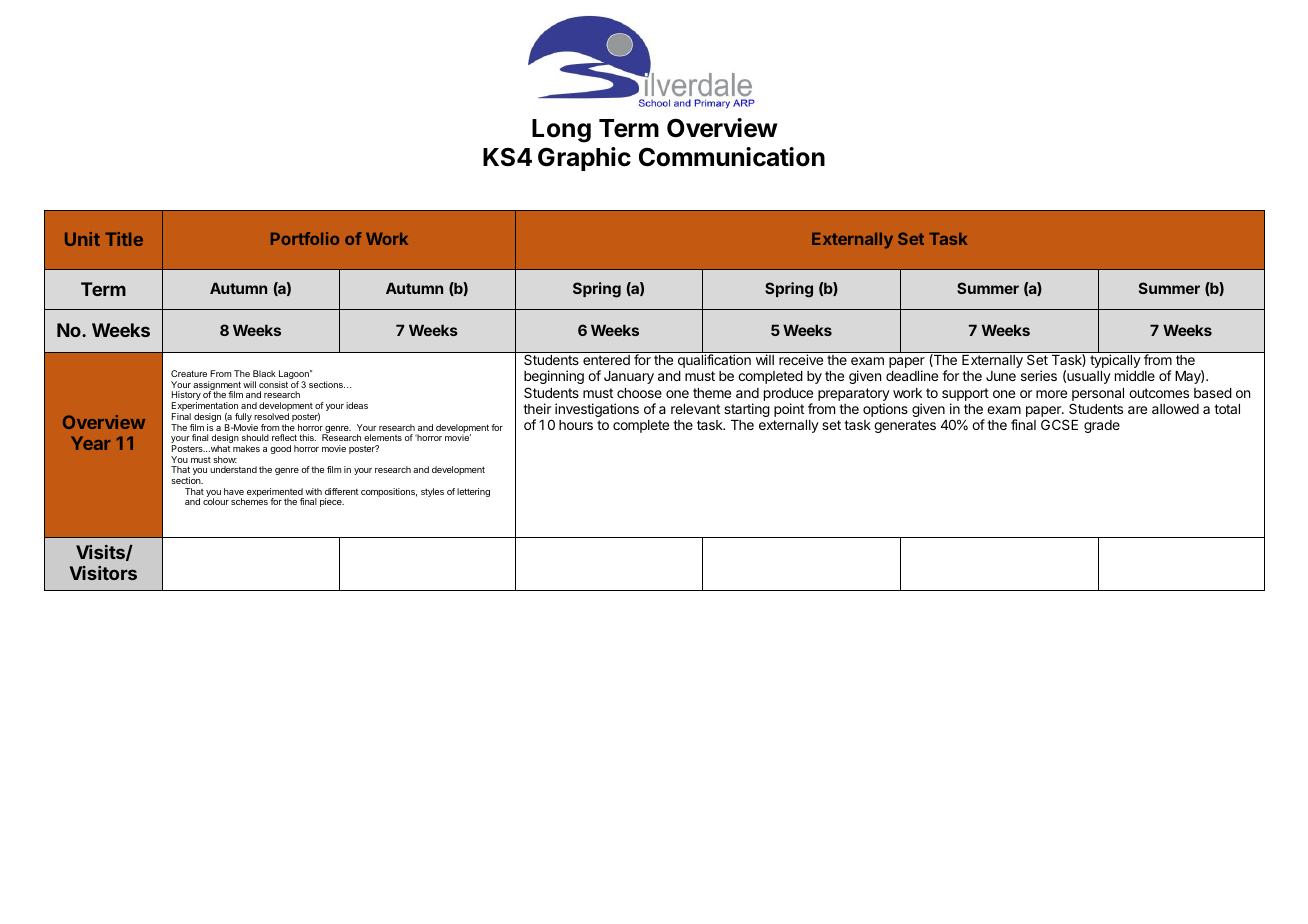  What do you see at coordinates (1102, 426) in the image?
I see `grade` at bounding box center [1102, 426].
